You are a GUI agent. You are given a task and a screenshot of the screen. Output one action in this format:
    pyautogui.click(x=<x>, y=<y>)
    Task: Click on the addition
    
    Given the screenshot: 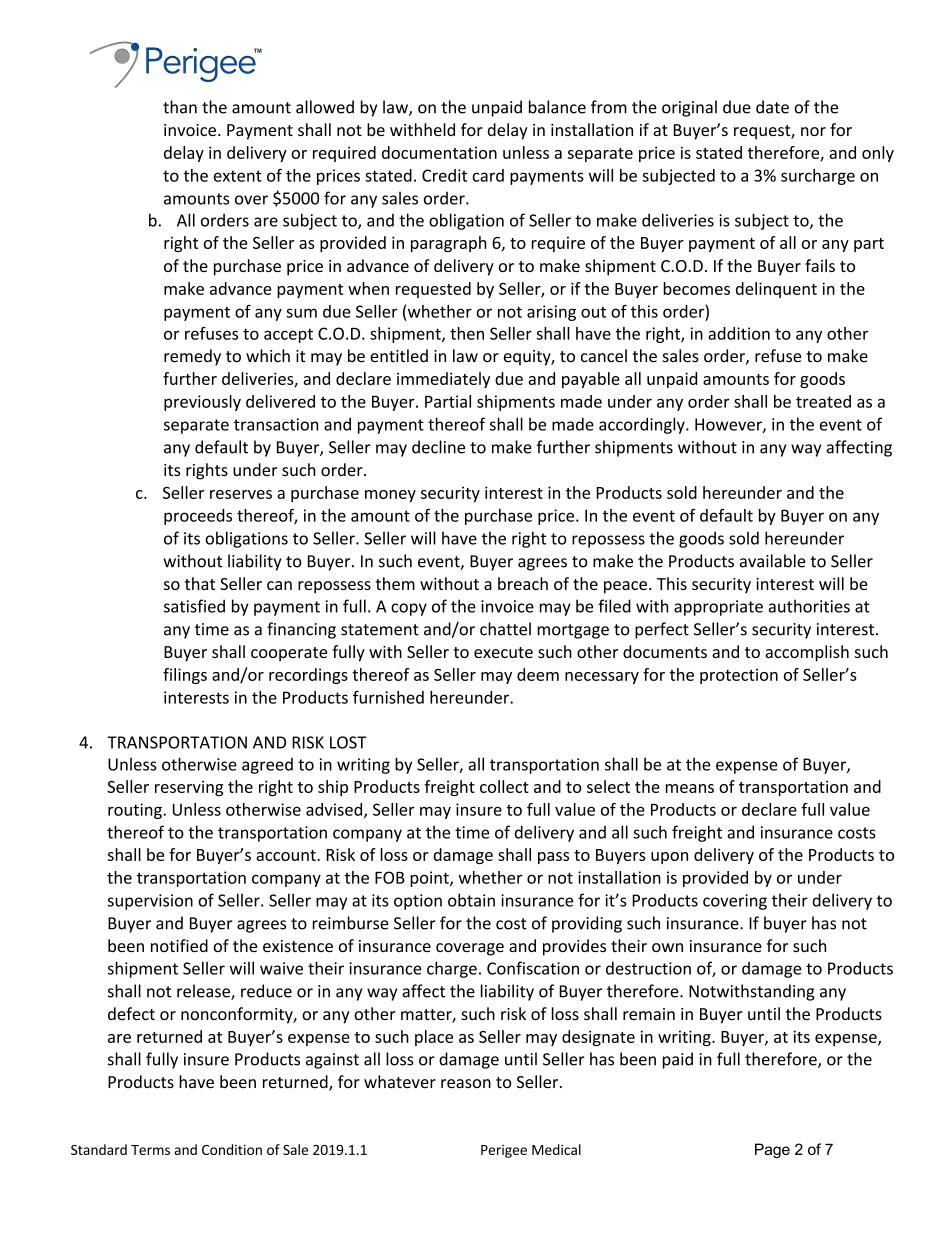 What is the action you would take?
    pyautogui.click(x=739, y=333)
